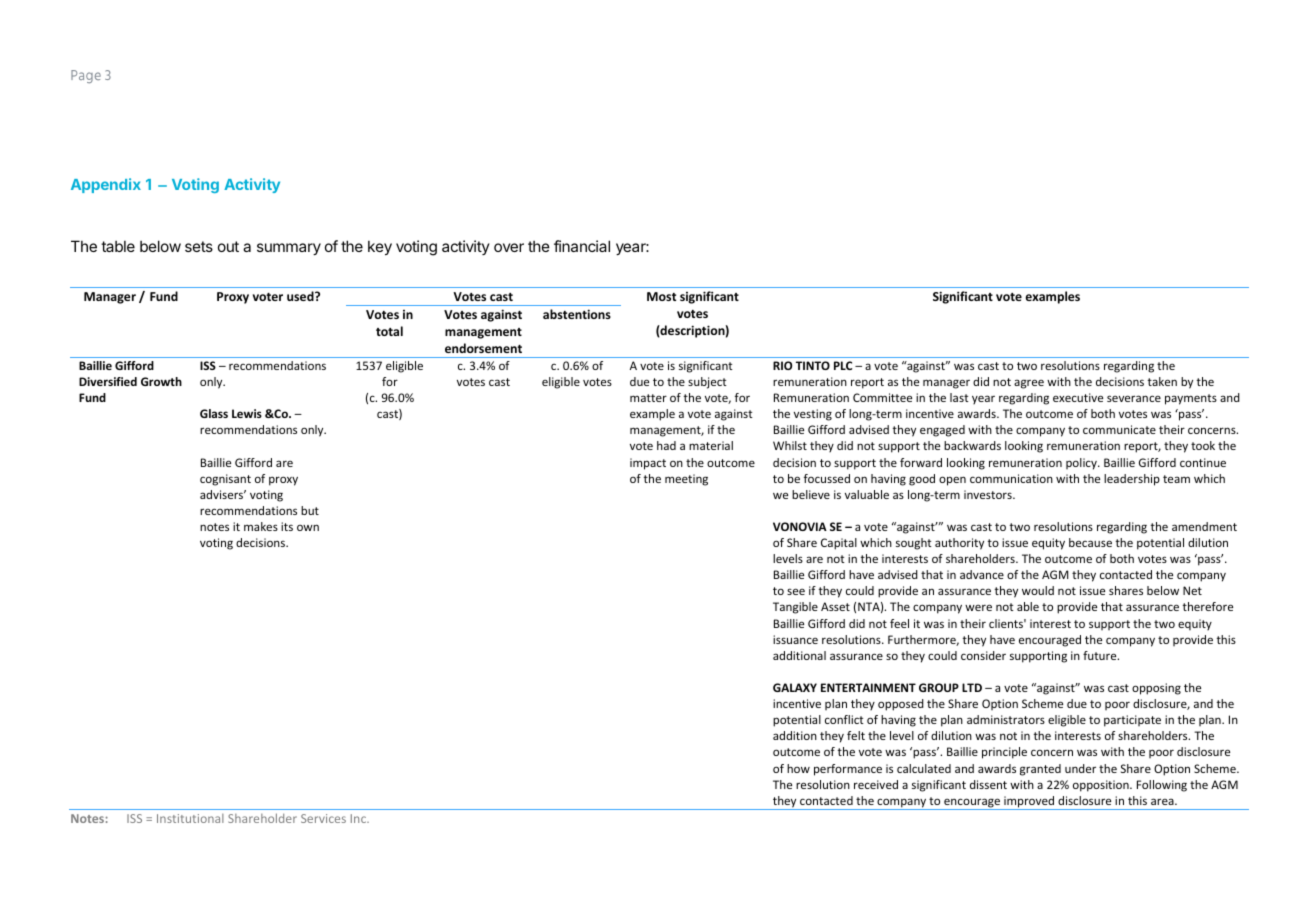 The image size is (1308, 924). Describe the element at coordinates (1029, 803) in the screenshot. I see `improved` at that location.
